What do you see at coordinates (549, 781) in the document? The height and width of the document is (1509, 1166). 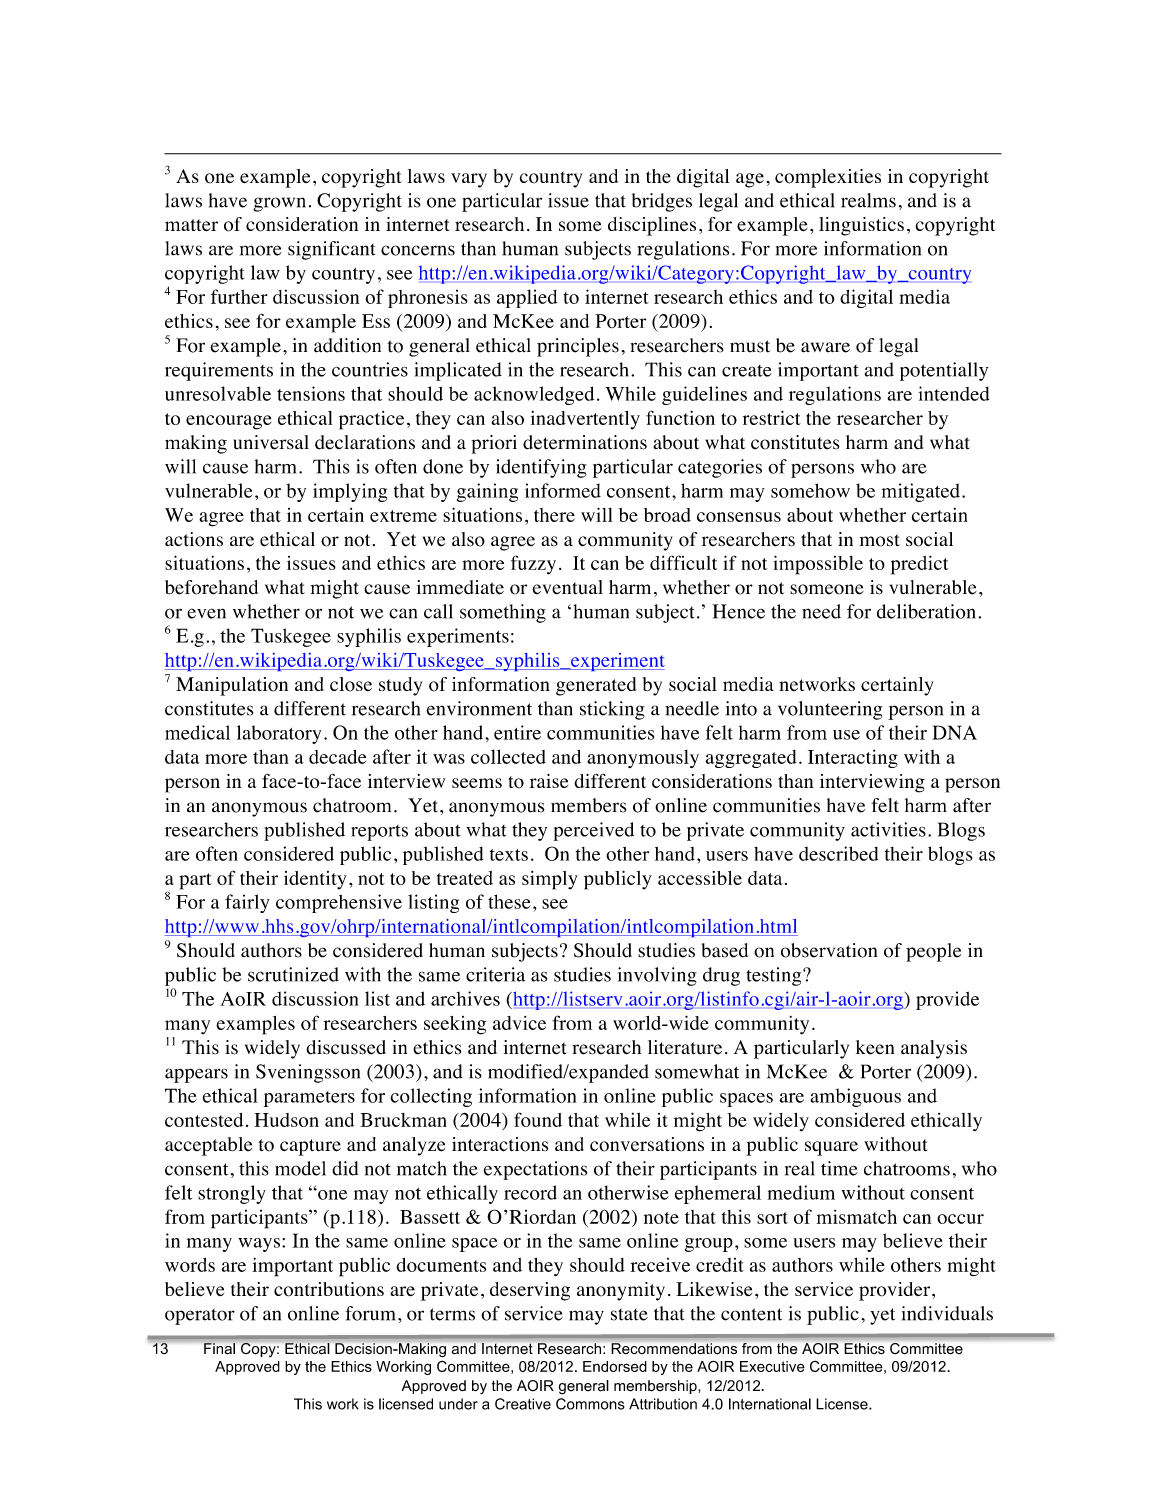 I see `raise` at bounding box center [549, 781].
